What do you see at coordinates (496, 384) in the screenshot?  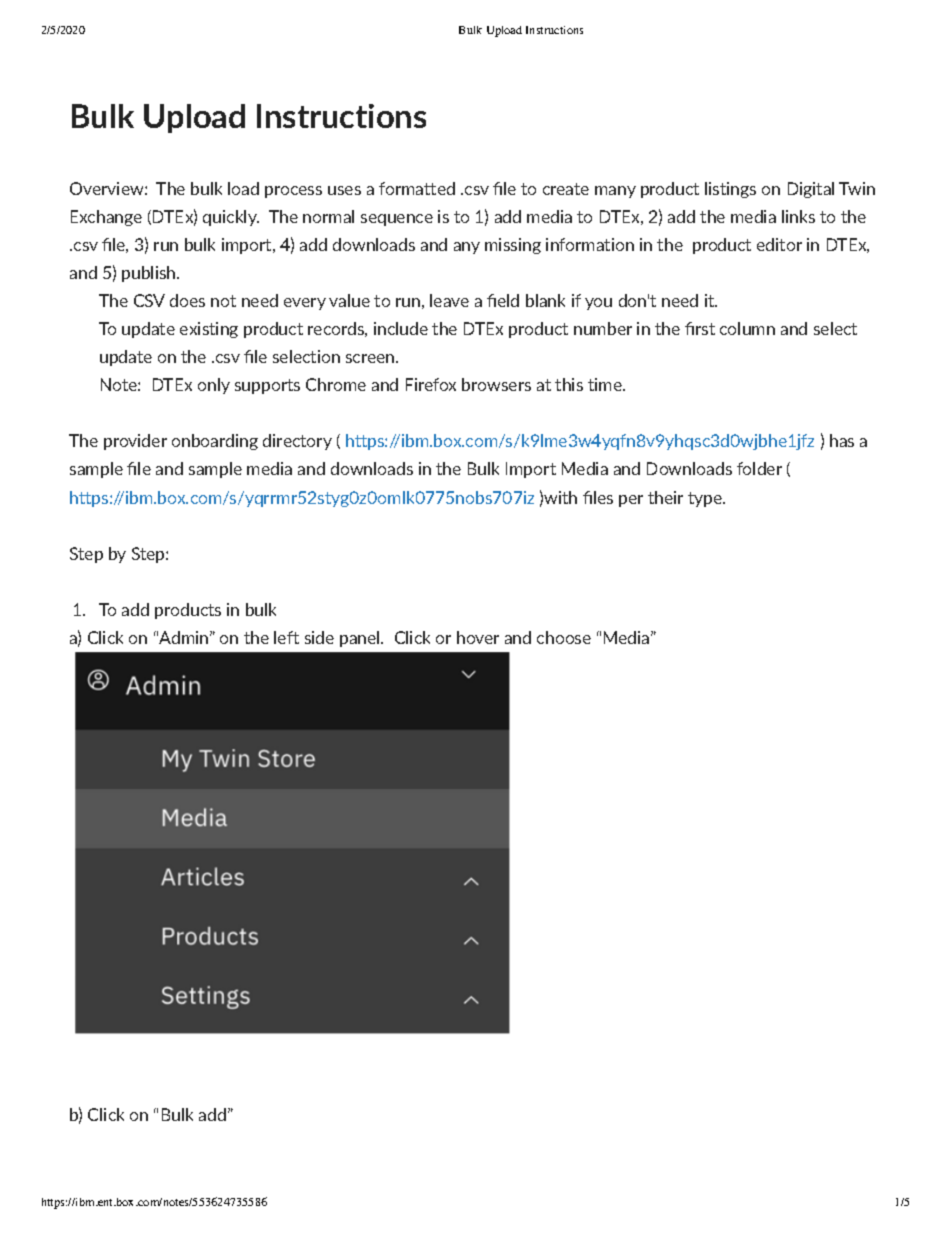 I see `browsers` at bounding box center [496, 384].
